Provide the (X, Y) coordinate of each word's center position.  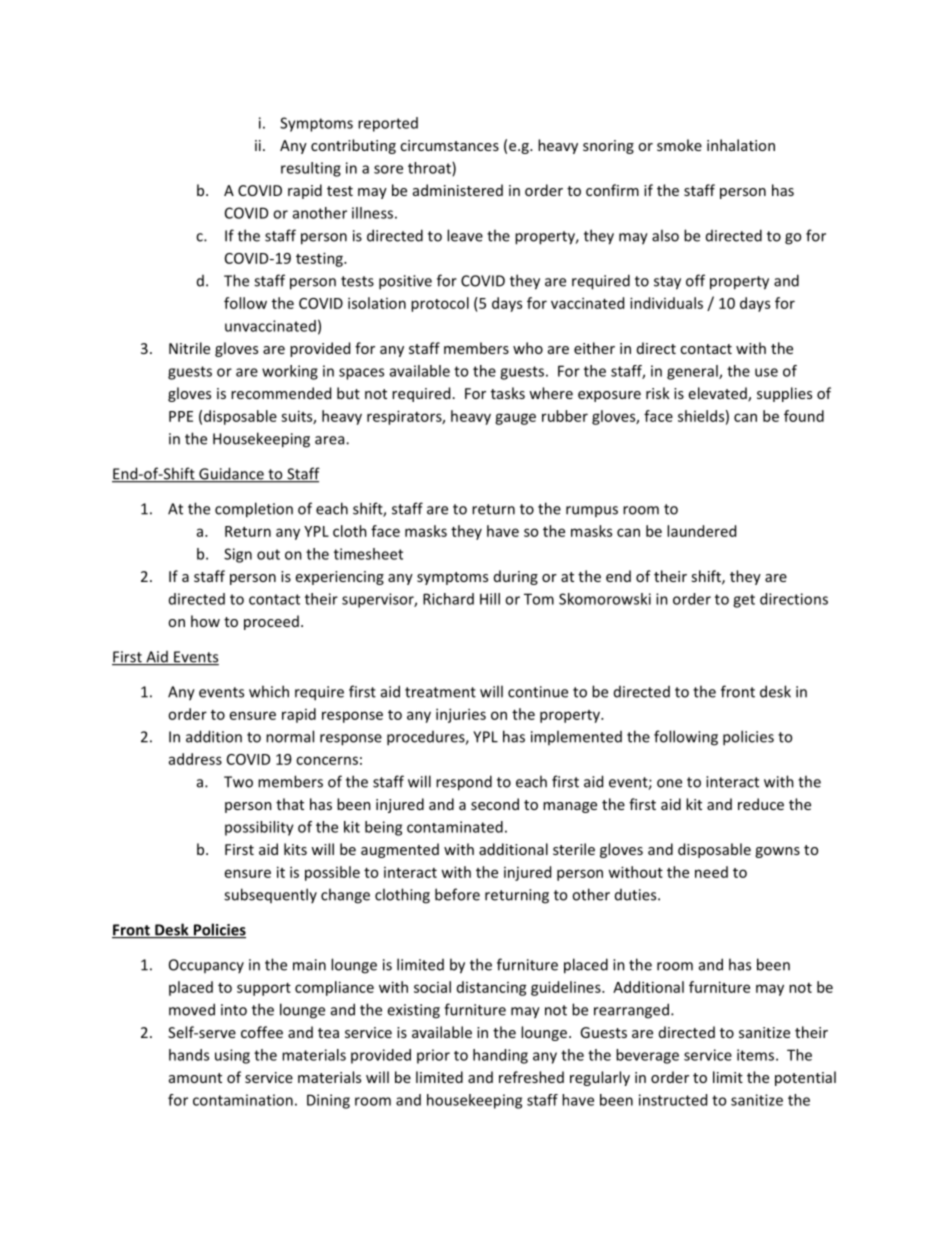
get (744, 601)
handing (500, 1056)
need (711, 872)
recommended (281, 393)
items (755, 1055)
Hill (490, 599)
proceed (271, 622)
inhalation (741, 145)
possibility (259, 828)
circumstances (449, 145)
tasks (508, 393)
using (232, 1056)
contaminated (455, 827)
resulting (311, 169)
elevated (719, 394)
